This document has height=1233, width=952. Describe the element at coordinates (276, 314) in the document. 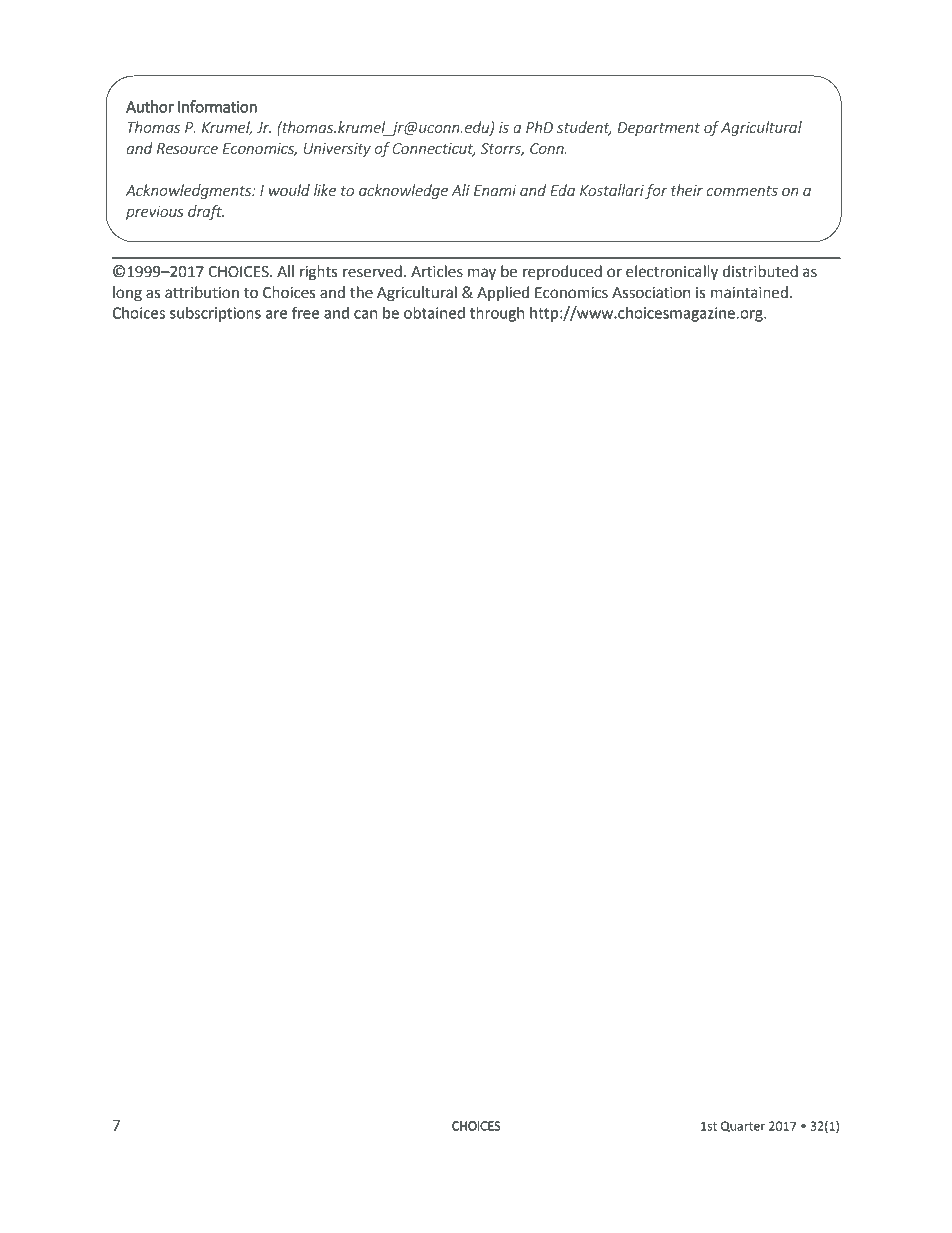

I see `are` at that location.
